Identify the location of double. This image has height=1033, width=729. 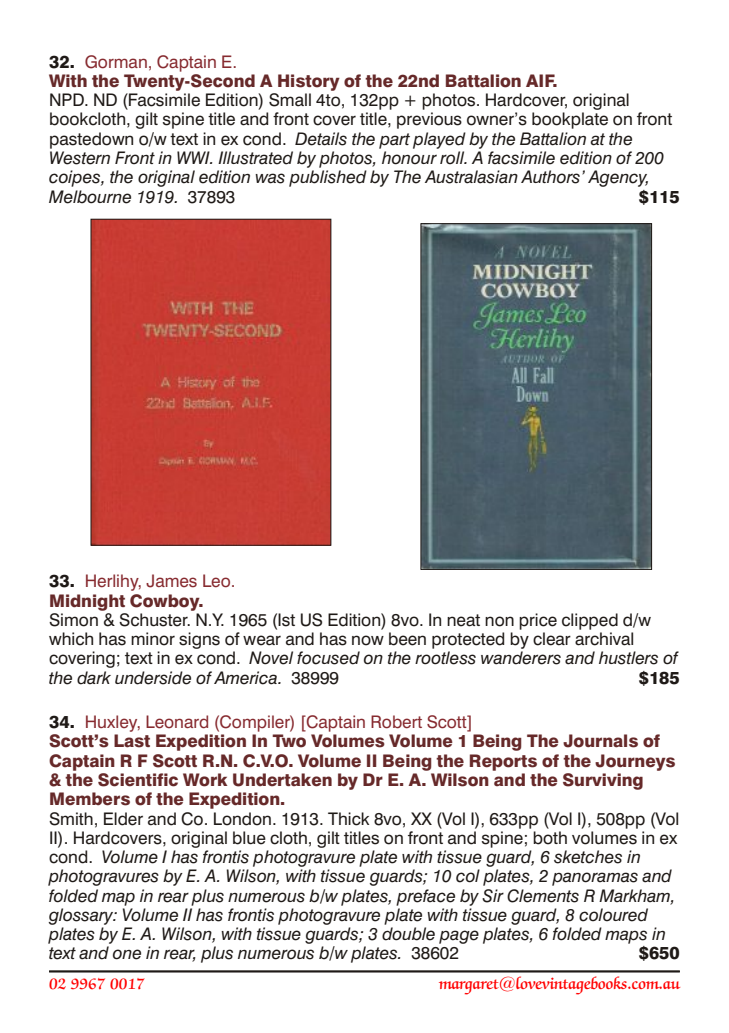
(408, 934).
